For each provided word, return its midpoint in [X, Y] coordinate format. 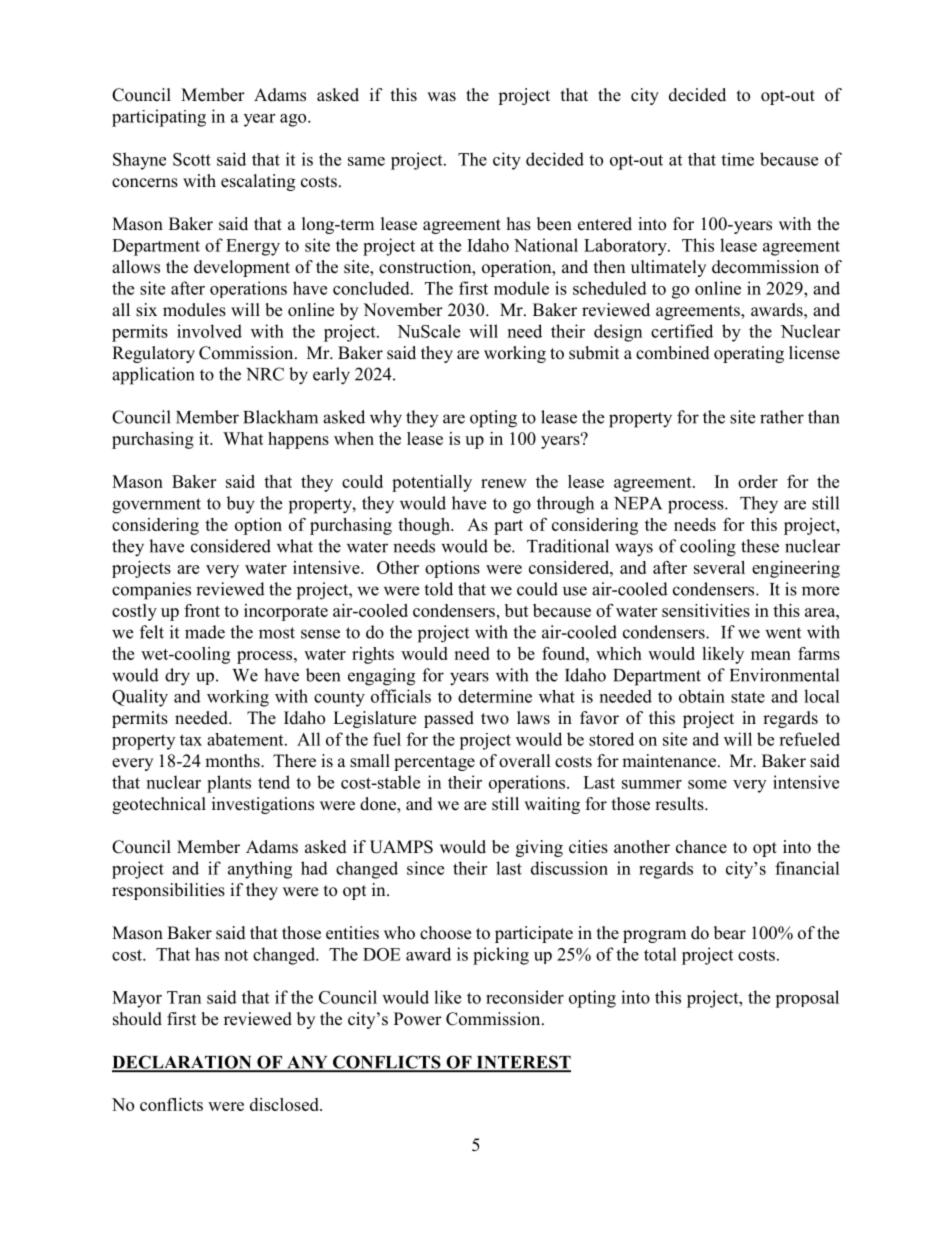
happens [298, 440]
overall [525, 761]
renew [504, 483]
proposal [807, 999]
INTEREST [522, 1063]
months [233, 761]
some [707, 784]
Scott [192, 159]
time [737, 159]
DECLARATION [183, 1063]
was [441, 97]
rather [782, 417]
